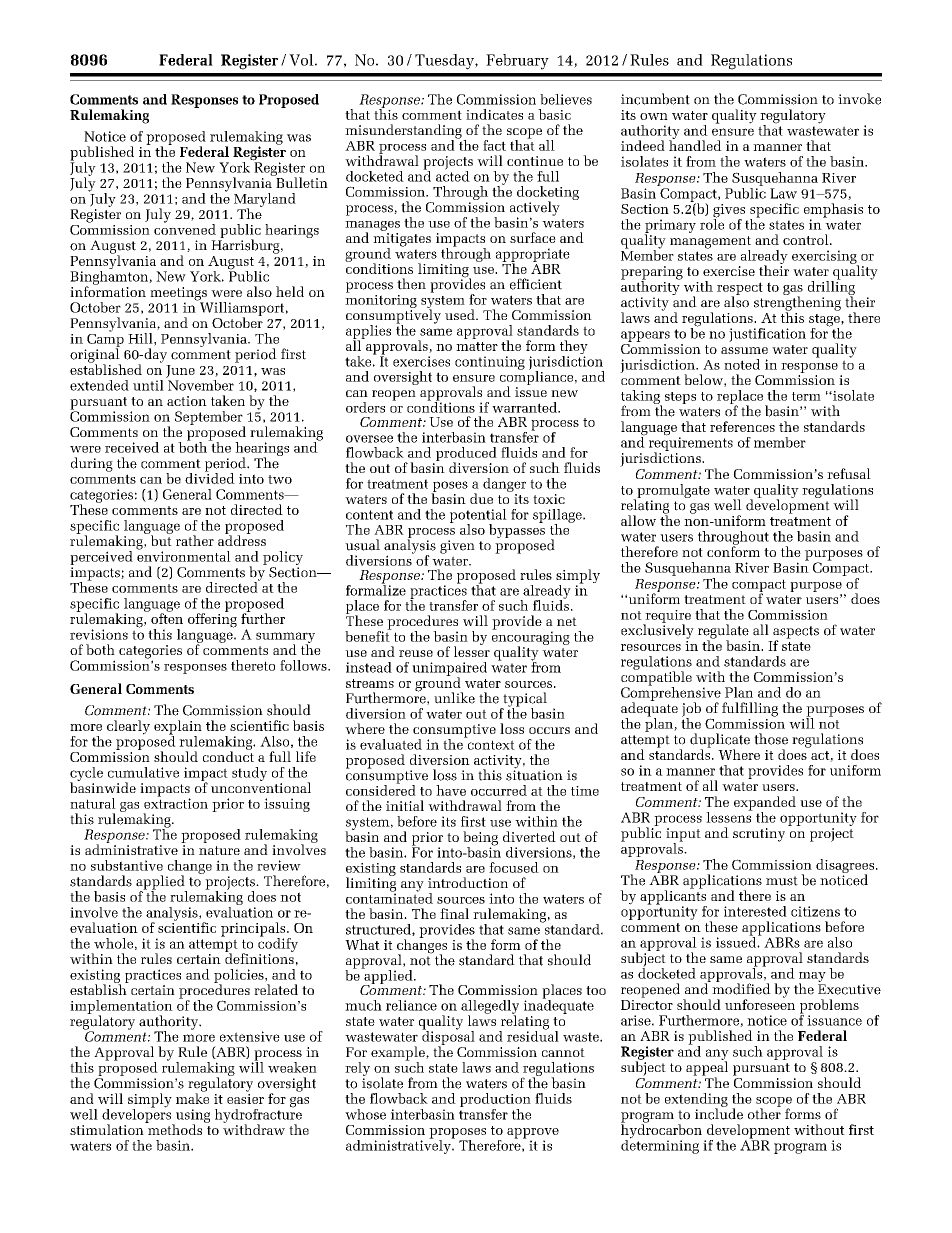  What do you see at coordinates (167, 617) in the image?
I see `often` at bounding box center [167, 617].
